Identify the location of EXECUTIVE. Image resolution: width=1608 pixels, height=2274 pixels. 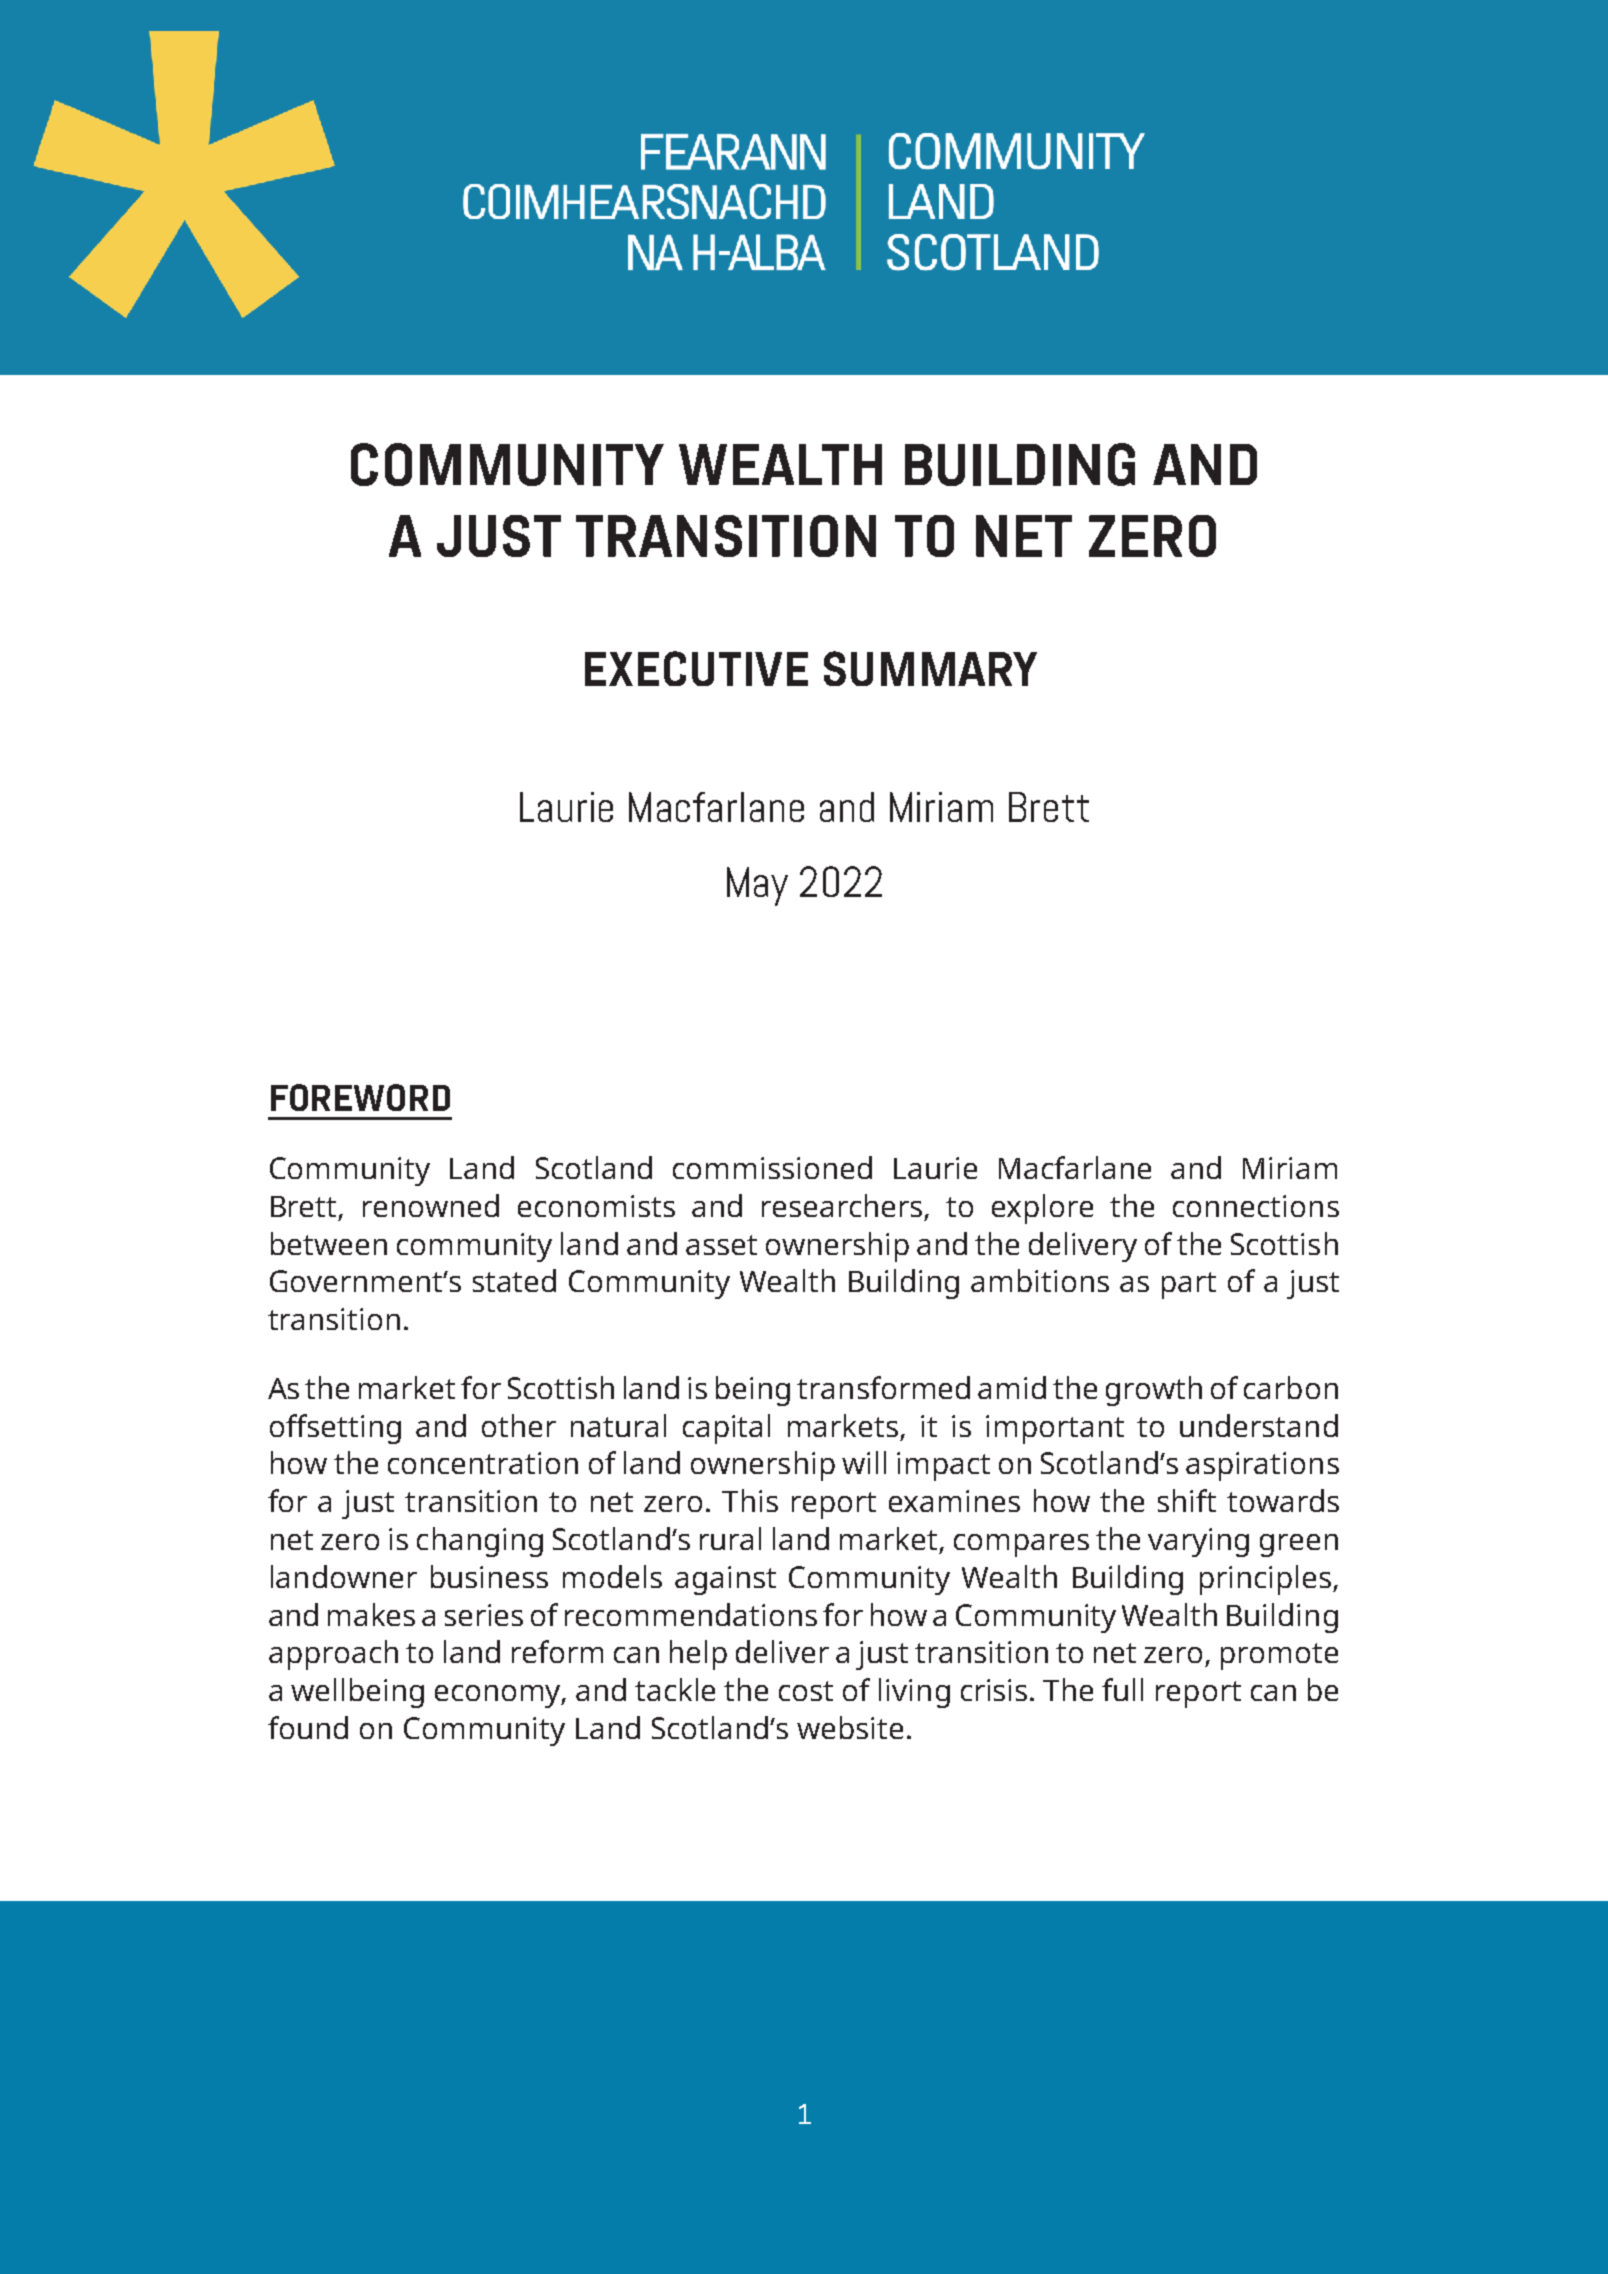
(696, 668).
